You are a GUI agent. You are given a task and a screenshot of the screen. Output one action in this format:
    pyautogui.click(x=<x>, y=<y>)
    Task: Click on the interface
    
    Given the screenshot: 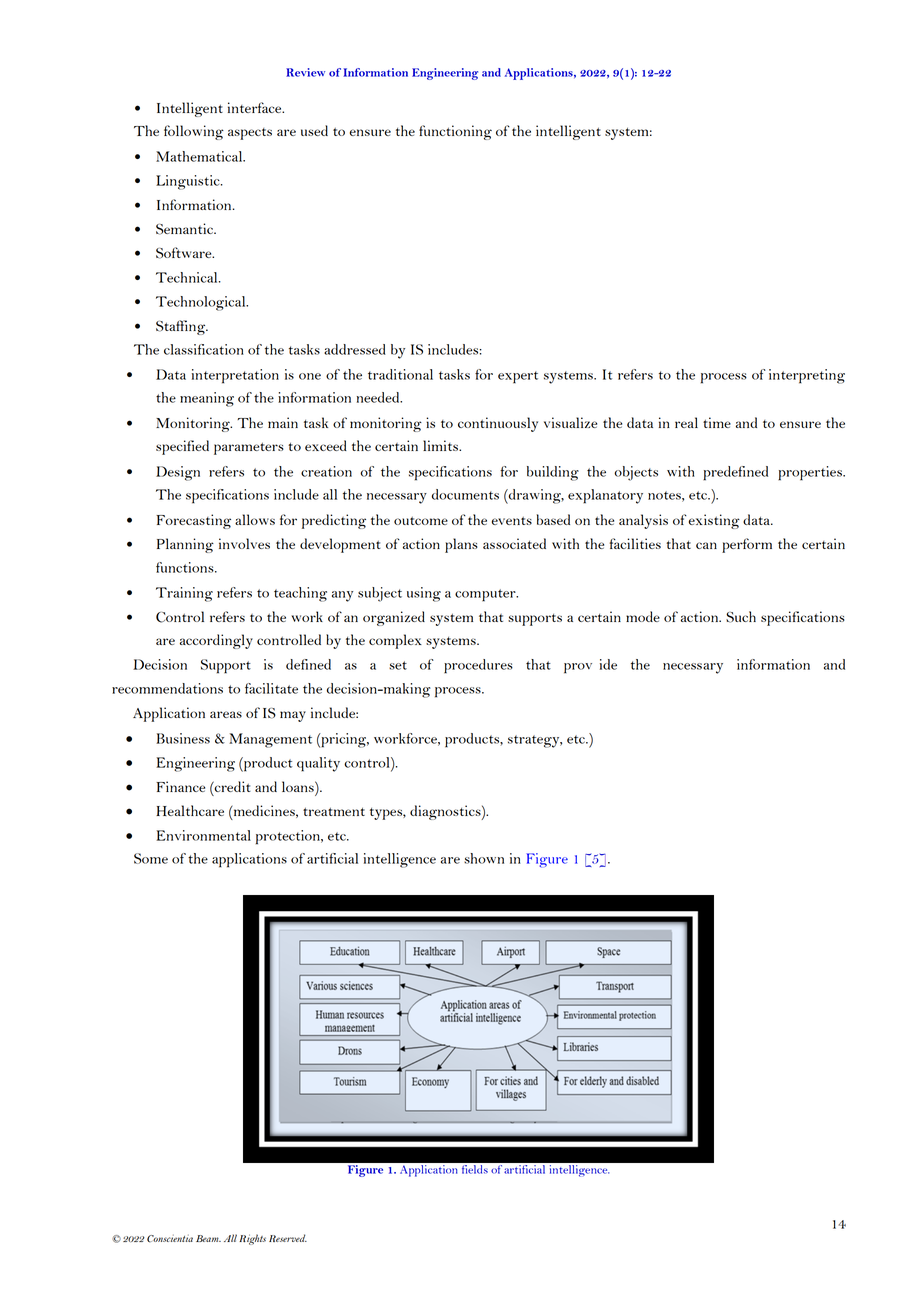 What is the action you would take?
    pyautogui.click(x=256, y=107)
